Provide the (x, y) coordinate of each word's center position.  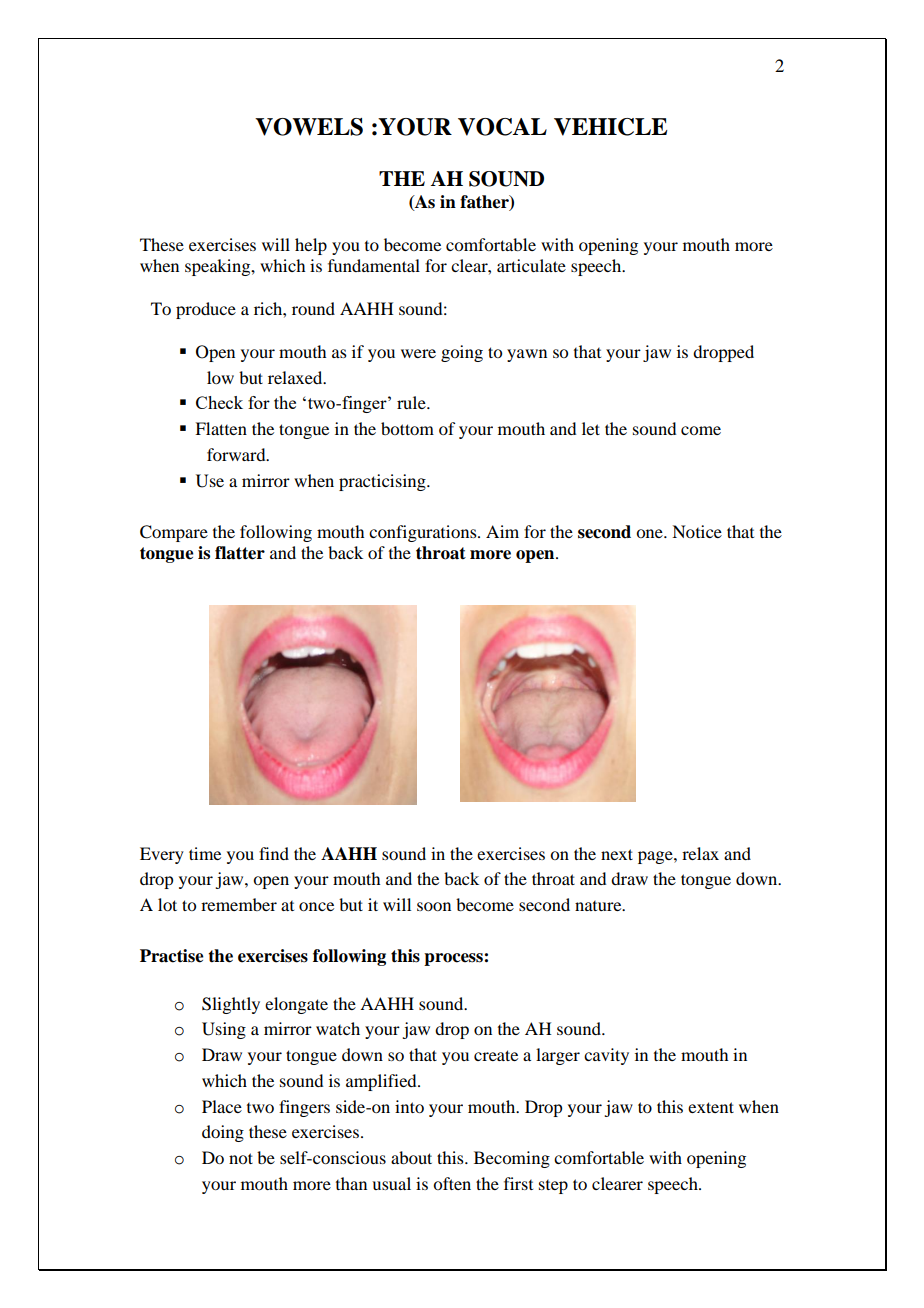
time (205, 853)
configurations (424, 533)
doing (223, 1133)
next (617, 854)
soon (434, 906)
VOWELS (309, 127)
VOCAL (502, 127)
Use (210, 481)
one (650, 533)
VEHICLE (611, 127)
